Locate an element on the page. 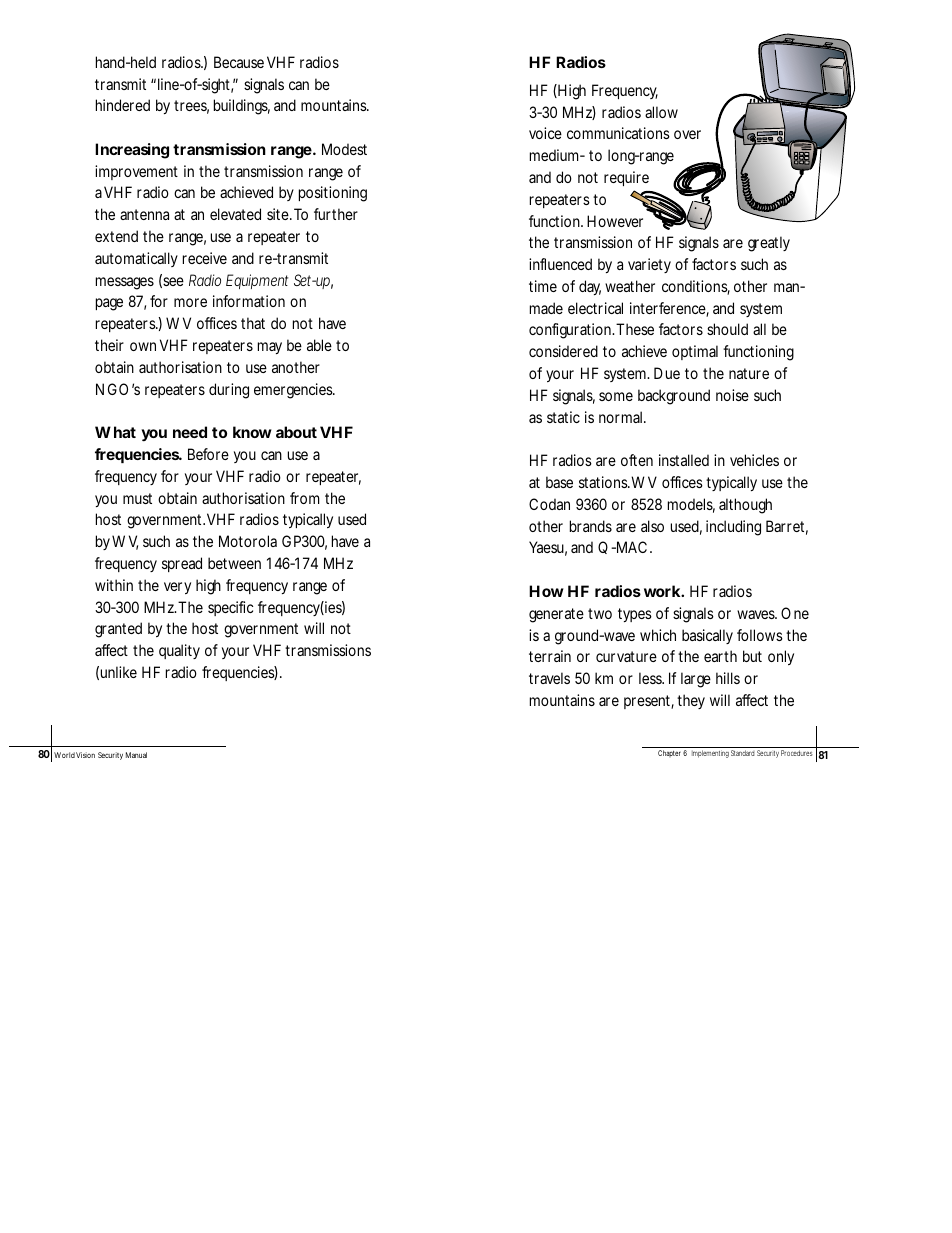 The width and height of the document is (952, 1233). conditions is located at coordinates (696, 287).
